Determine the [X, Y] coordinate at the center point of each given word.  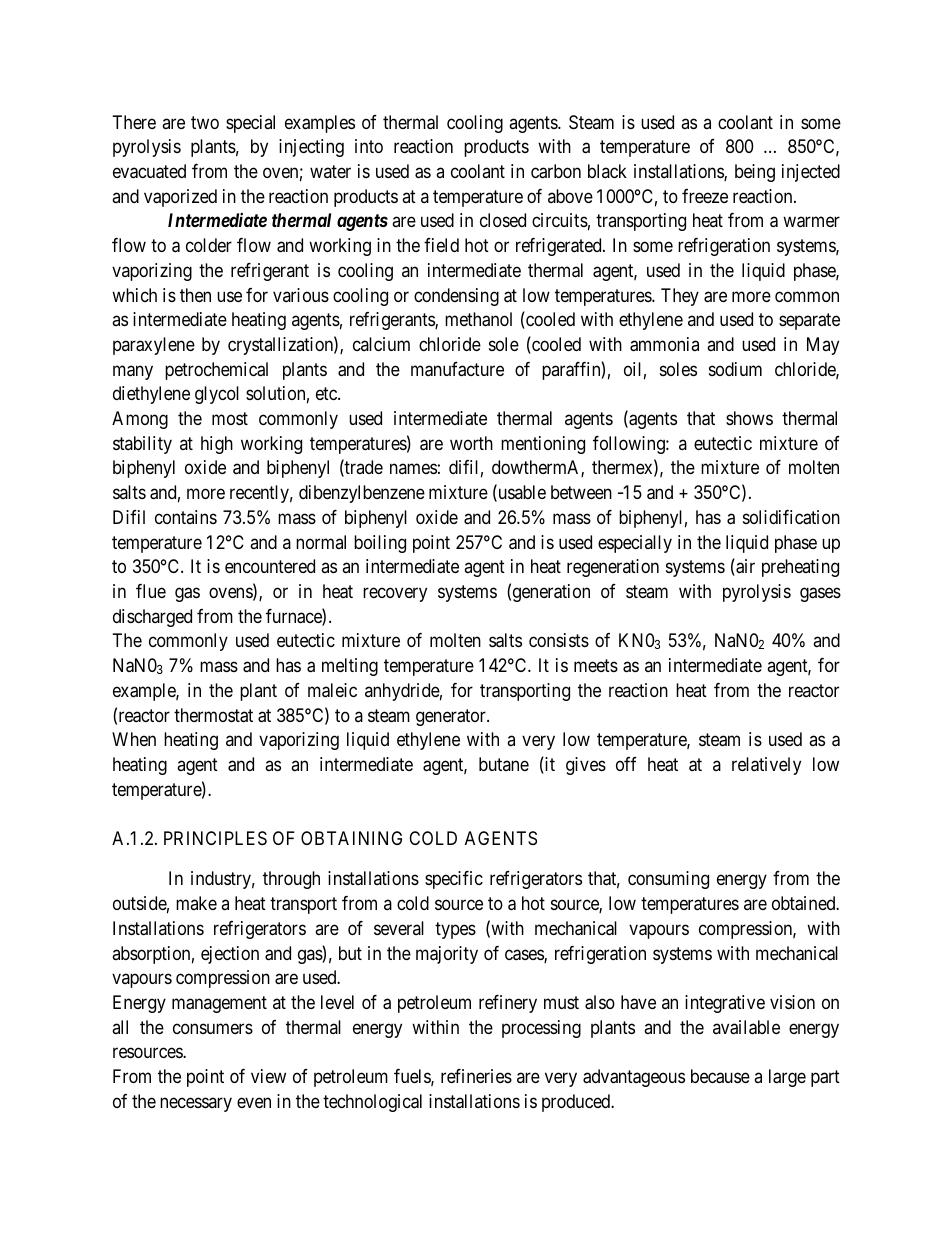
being [755, 173]
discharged [152, 618]
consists [559, 640]
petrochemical [216, 371]
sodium [735, 369]
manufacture [457, 369]
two [205, 122]
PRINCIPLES [215, 838]
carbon [556, 171]
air [744, 567]
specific [454, 880]
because [720, 1076]
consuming [668, 880]
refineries [476, 1076]
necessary [196, 1104]
